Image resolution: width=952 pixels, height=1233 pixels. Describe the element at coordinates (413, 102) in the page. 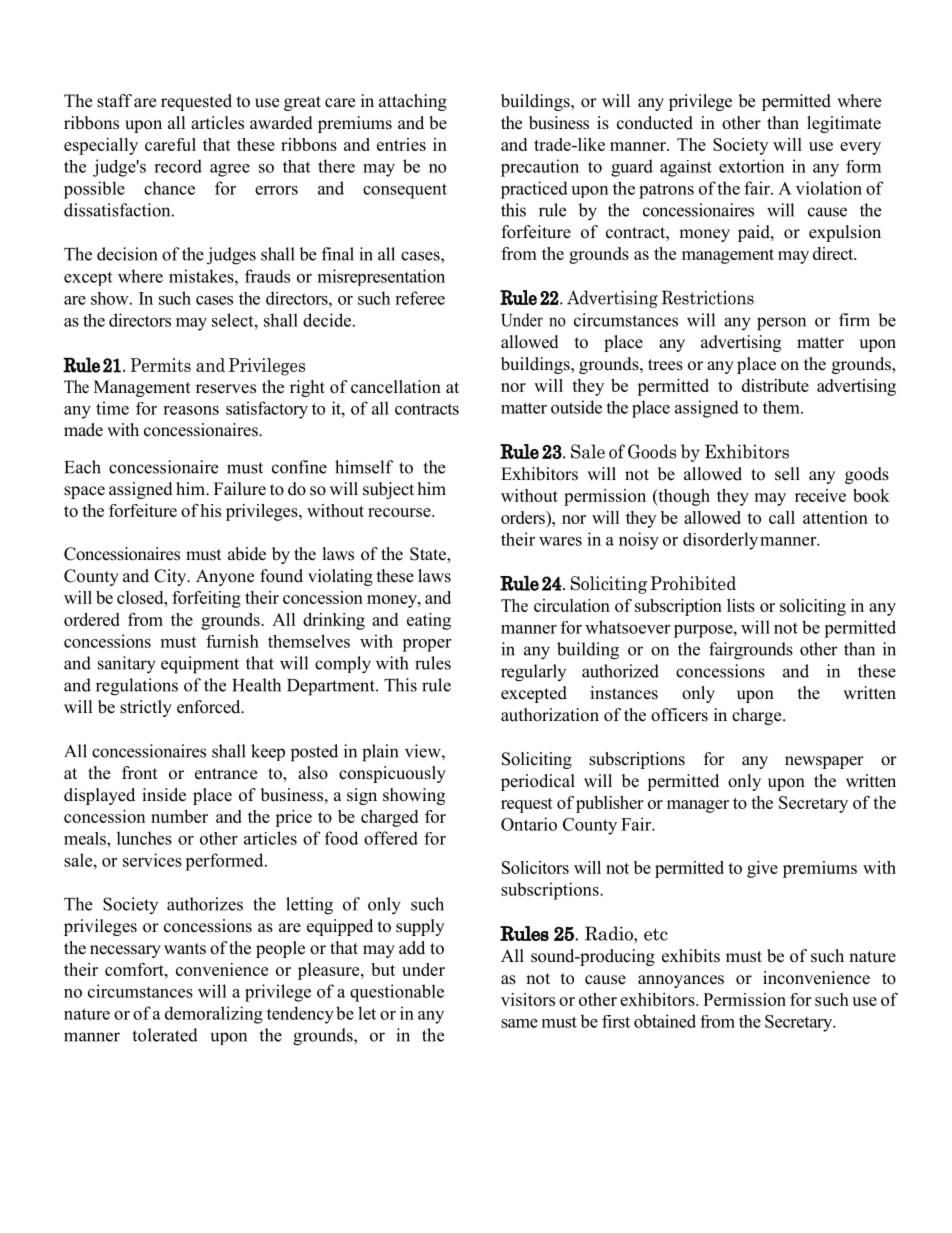

I see `attaching` at that location.
